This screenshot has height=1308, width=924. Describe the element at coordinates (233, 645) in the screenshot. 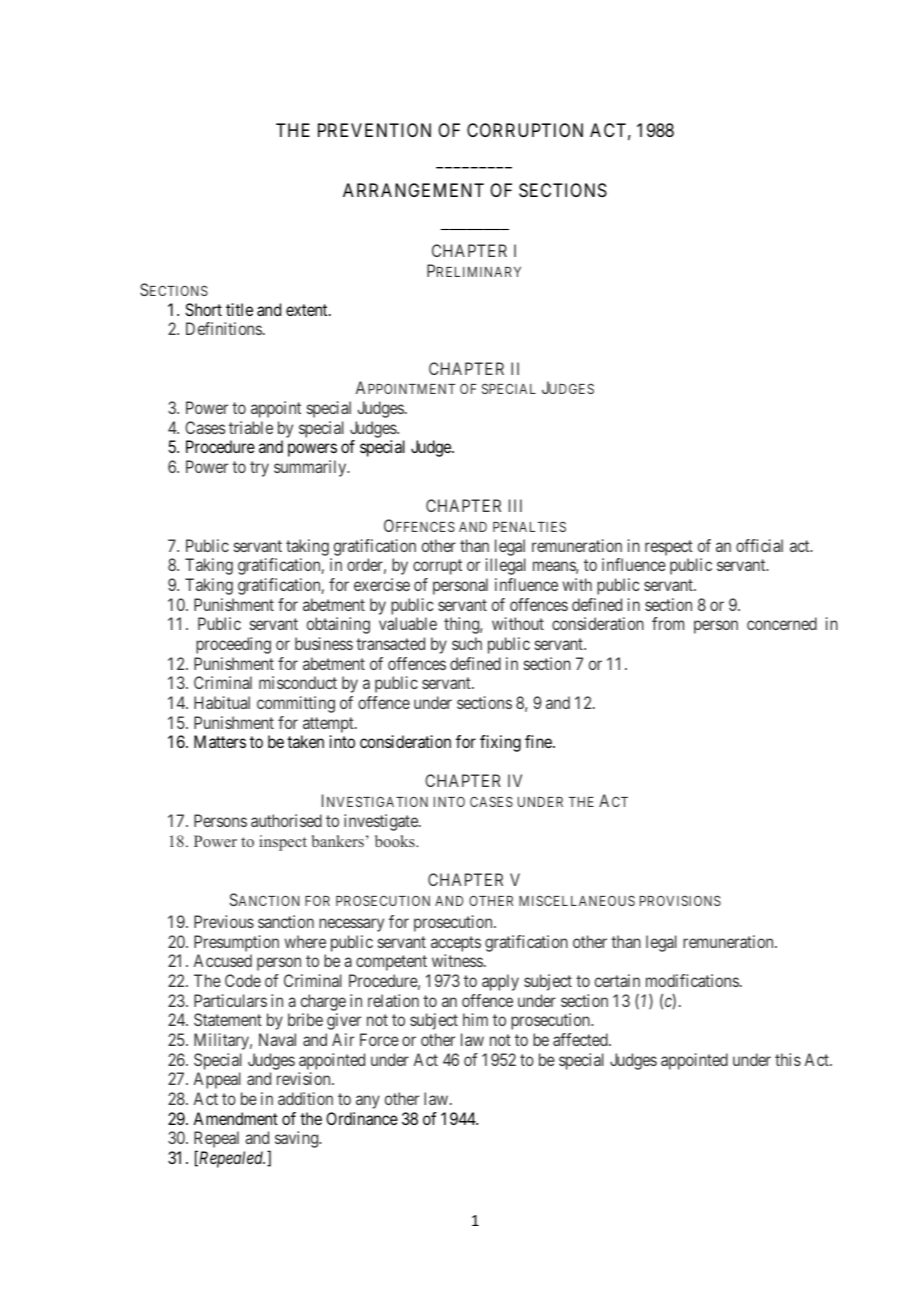

I see `proceeding` at that location.
